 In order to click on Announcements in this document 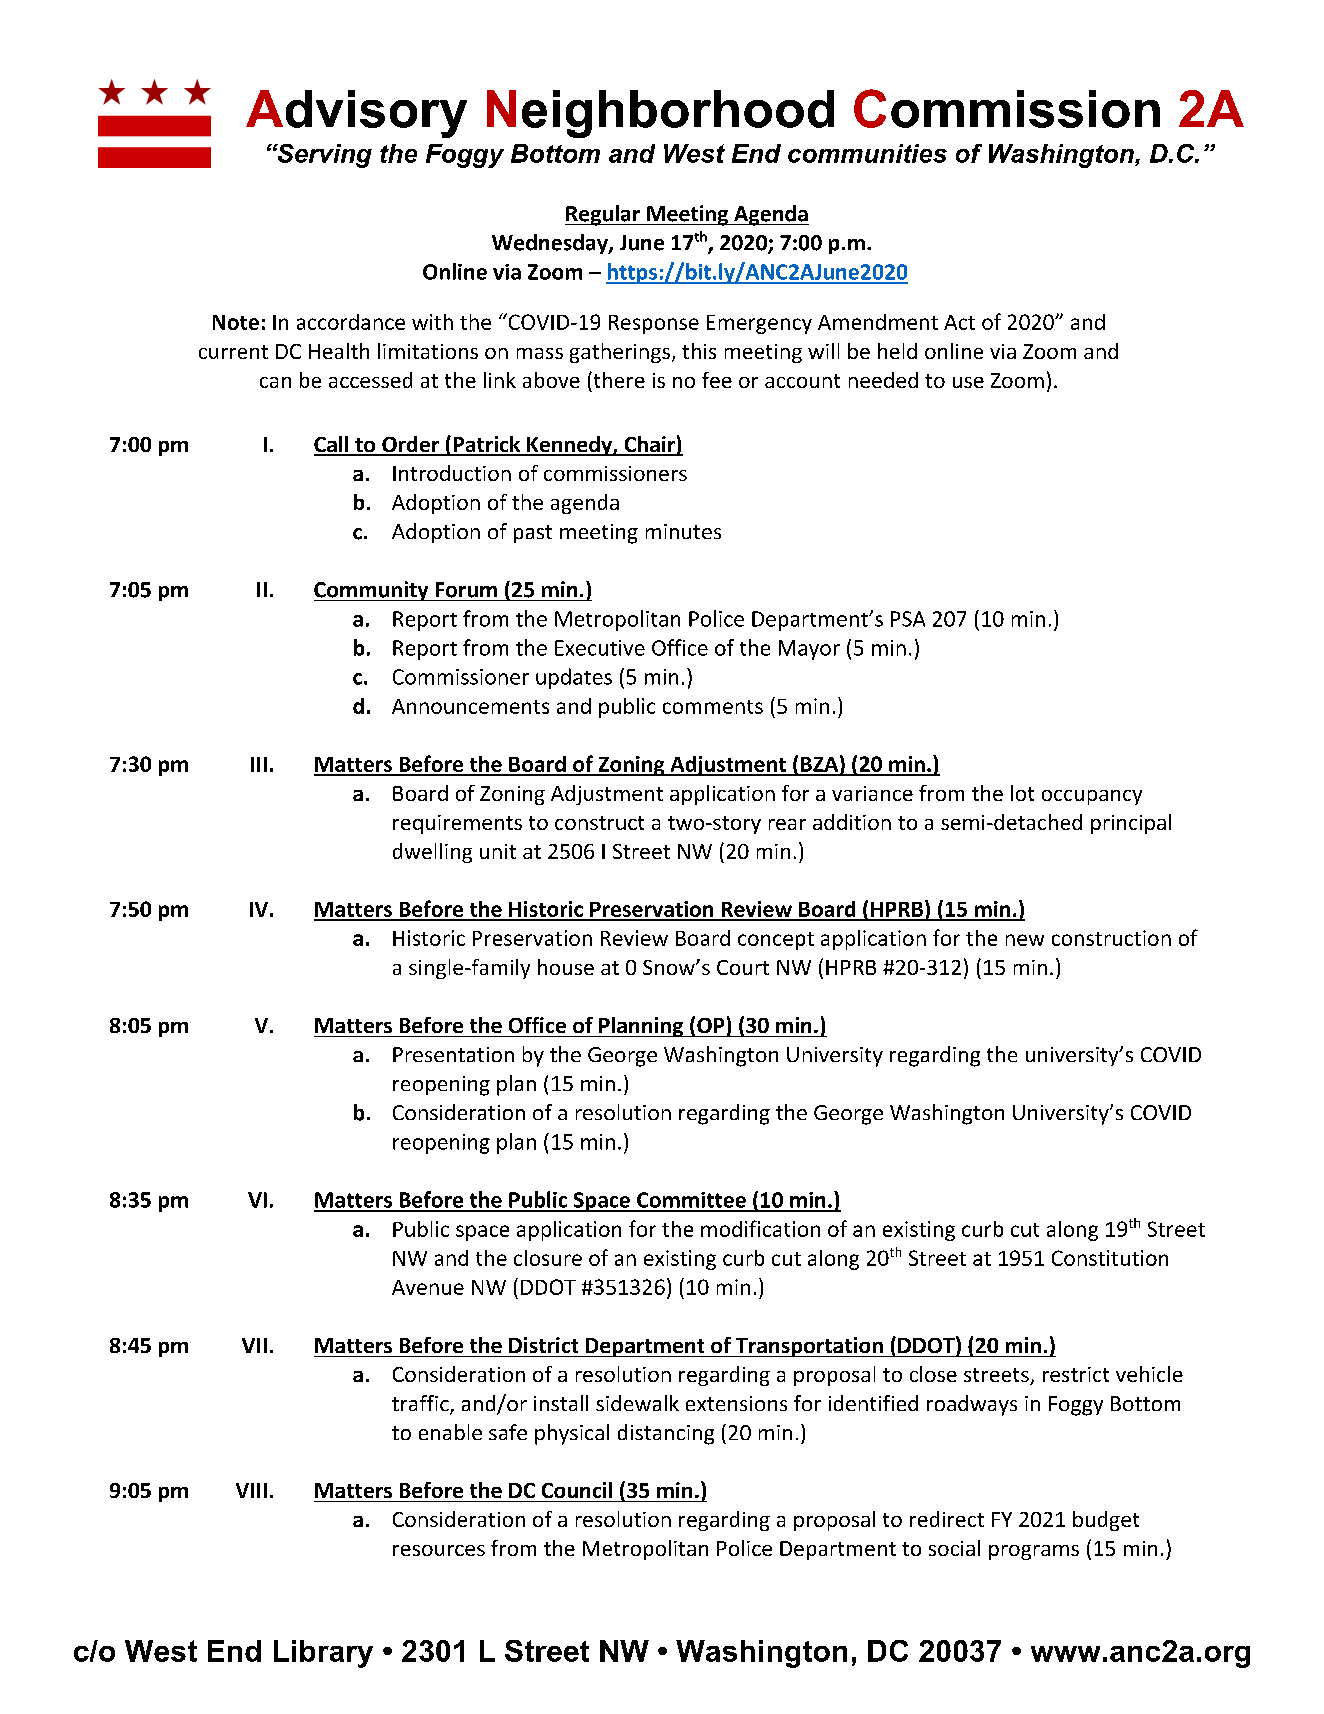, I will do `click(470, 706)`.
